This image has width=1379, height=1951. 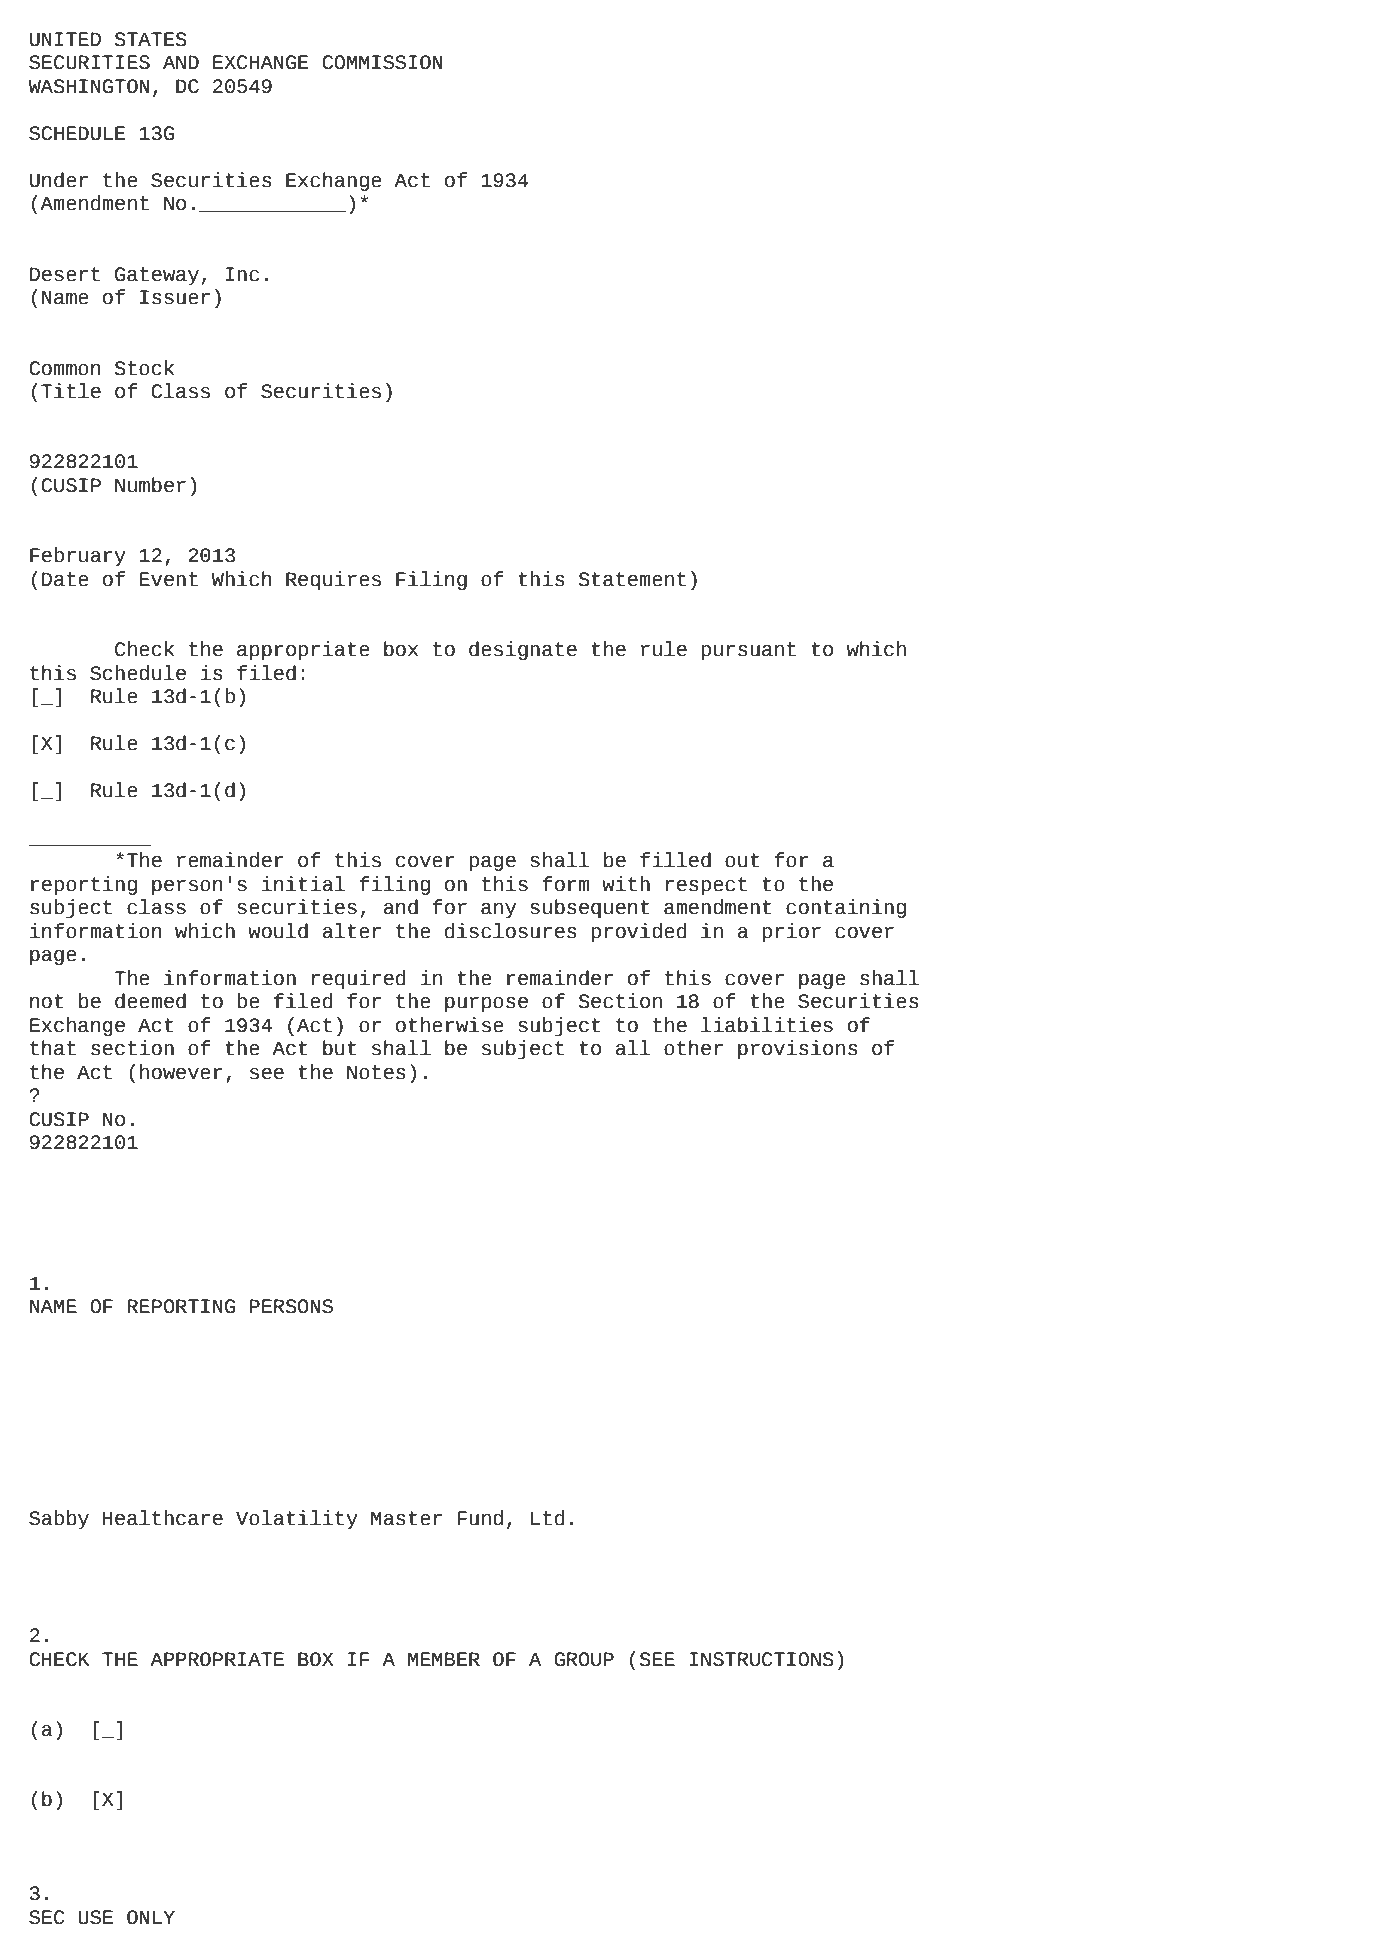 What do you see at coordinates (632, 579) in the image?
I see `Statement` at bounding box center [632, 579].
